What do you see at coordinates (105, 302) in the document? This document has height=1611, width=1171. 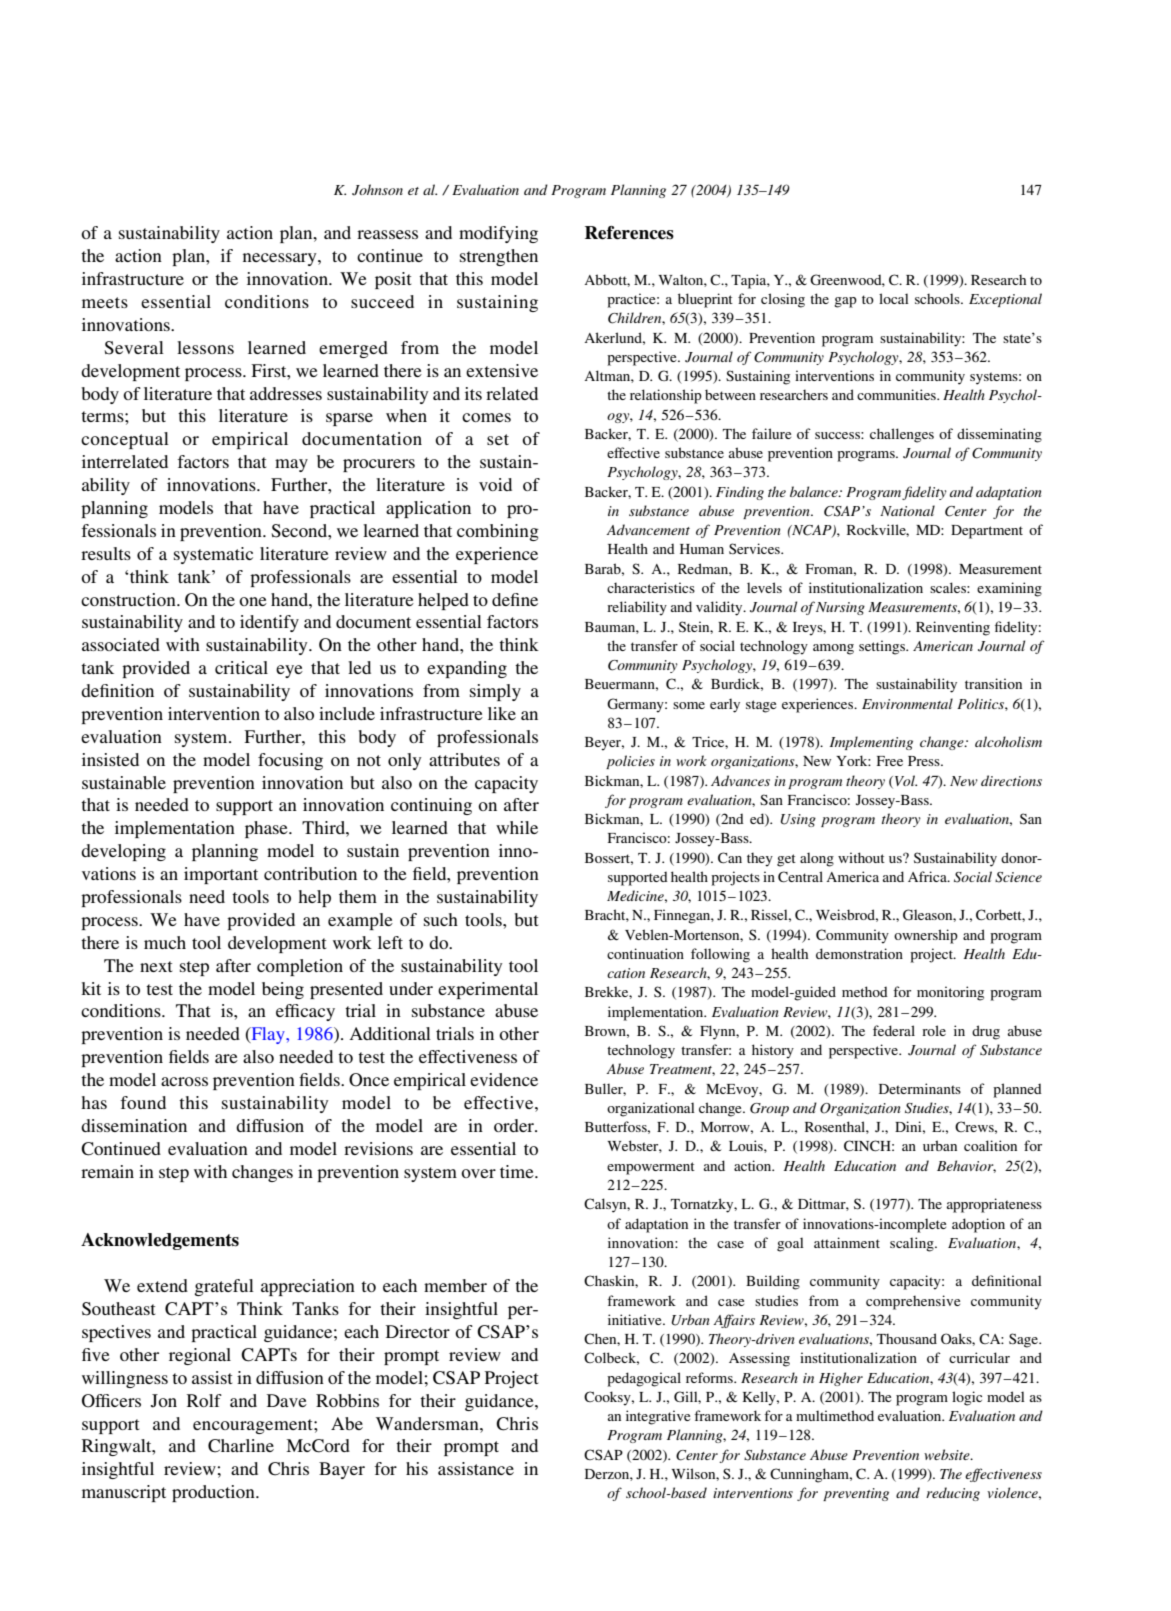 I see `meets` at bounding box center [105, 302].
